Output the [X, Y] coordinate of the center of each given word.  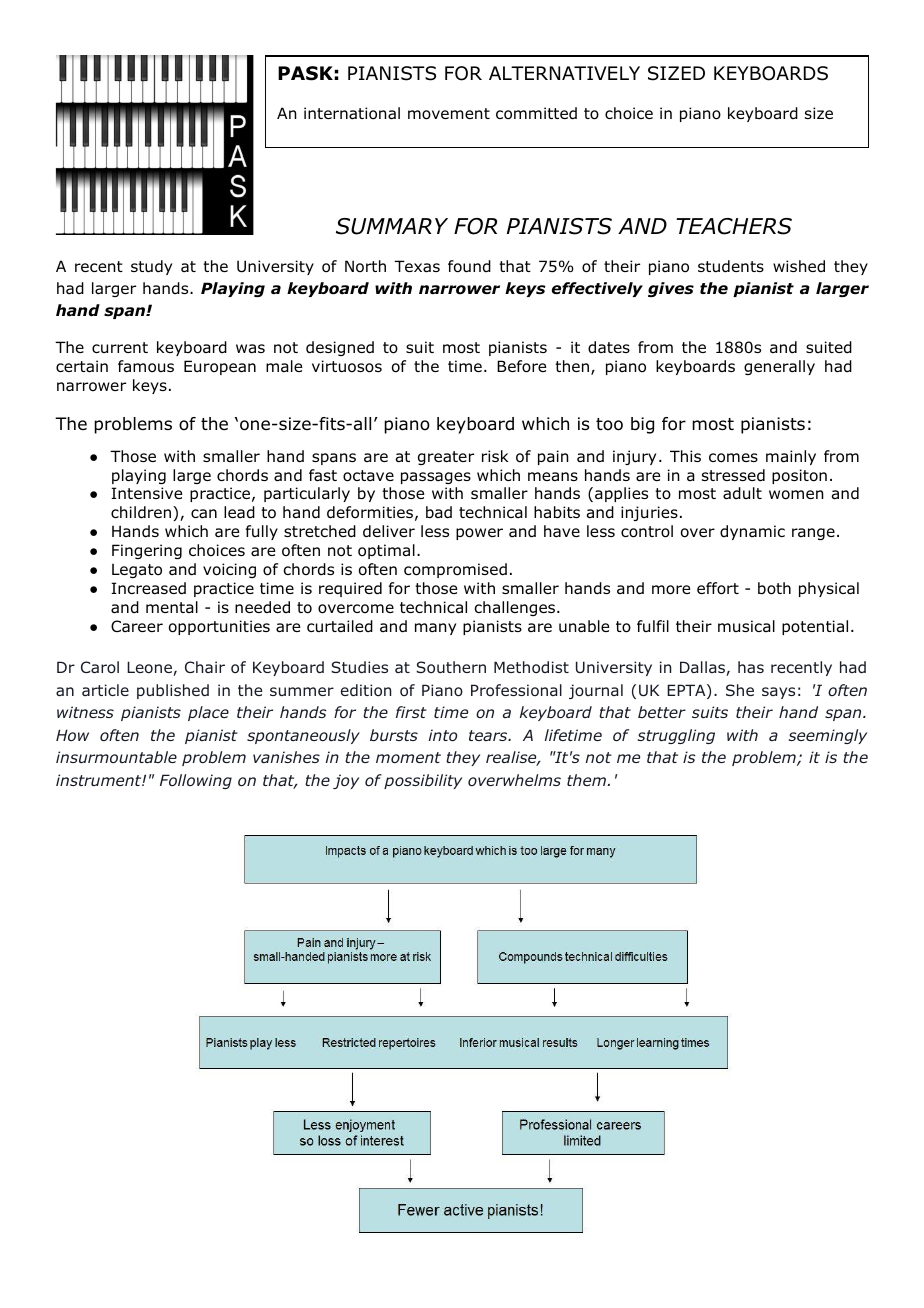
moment [408, 757]
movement [449, 114]
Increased [148, 588]
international [352, 113]
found [469, 266]
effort [718, 588]
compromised [455, 570]
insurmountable [116, 757]
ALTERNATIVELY [564, 73]
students [731, 266]
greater [446, 458]
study [151, 267]
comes [733, 458]
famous [146, 366]
